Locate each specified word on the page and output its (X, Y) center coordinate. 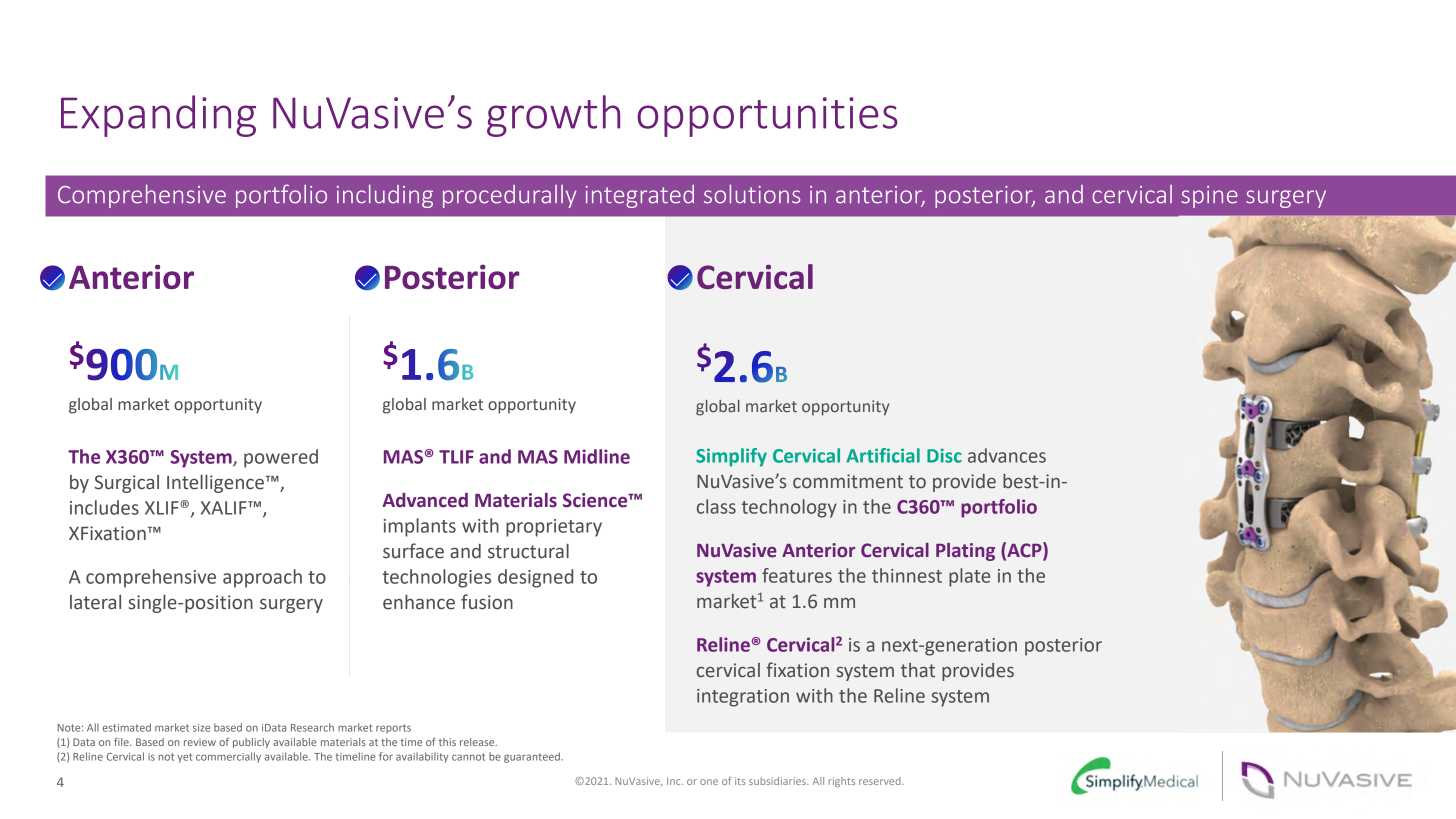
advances (1007, 455)
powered (281, 458)
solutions (752, 194)
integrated (639, 196)
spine (1209, 197)
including (385, 196)
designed (535, 578)
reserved (881, 781)
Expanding (158, 116)
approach (262, 578)
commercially (228, 757)
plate (969, 577)
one (709, 782)
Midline (597, 456)
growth (553, 116)
